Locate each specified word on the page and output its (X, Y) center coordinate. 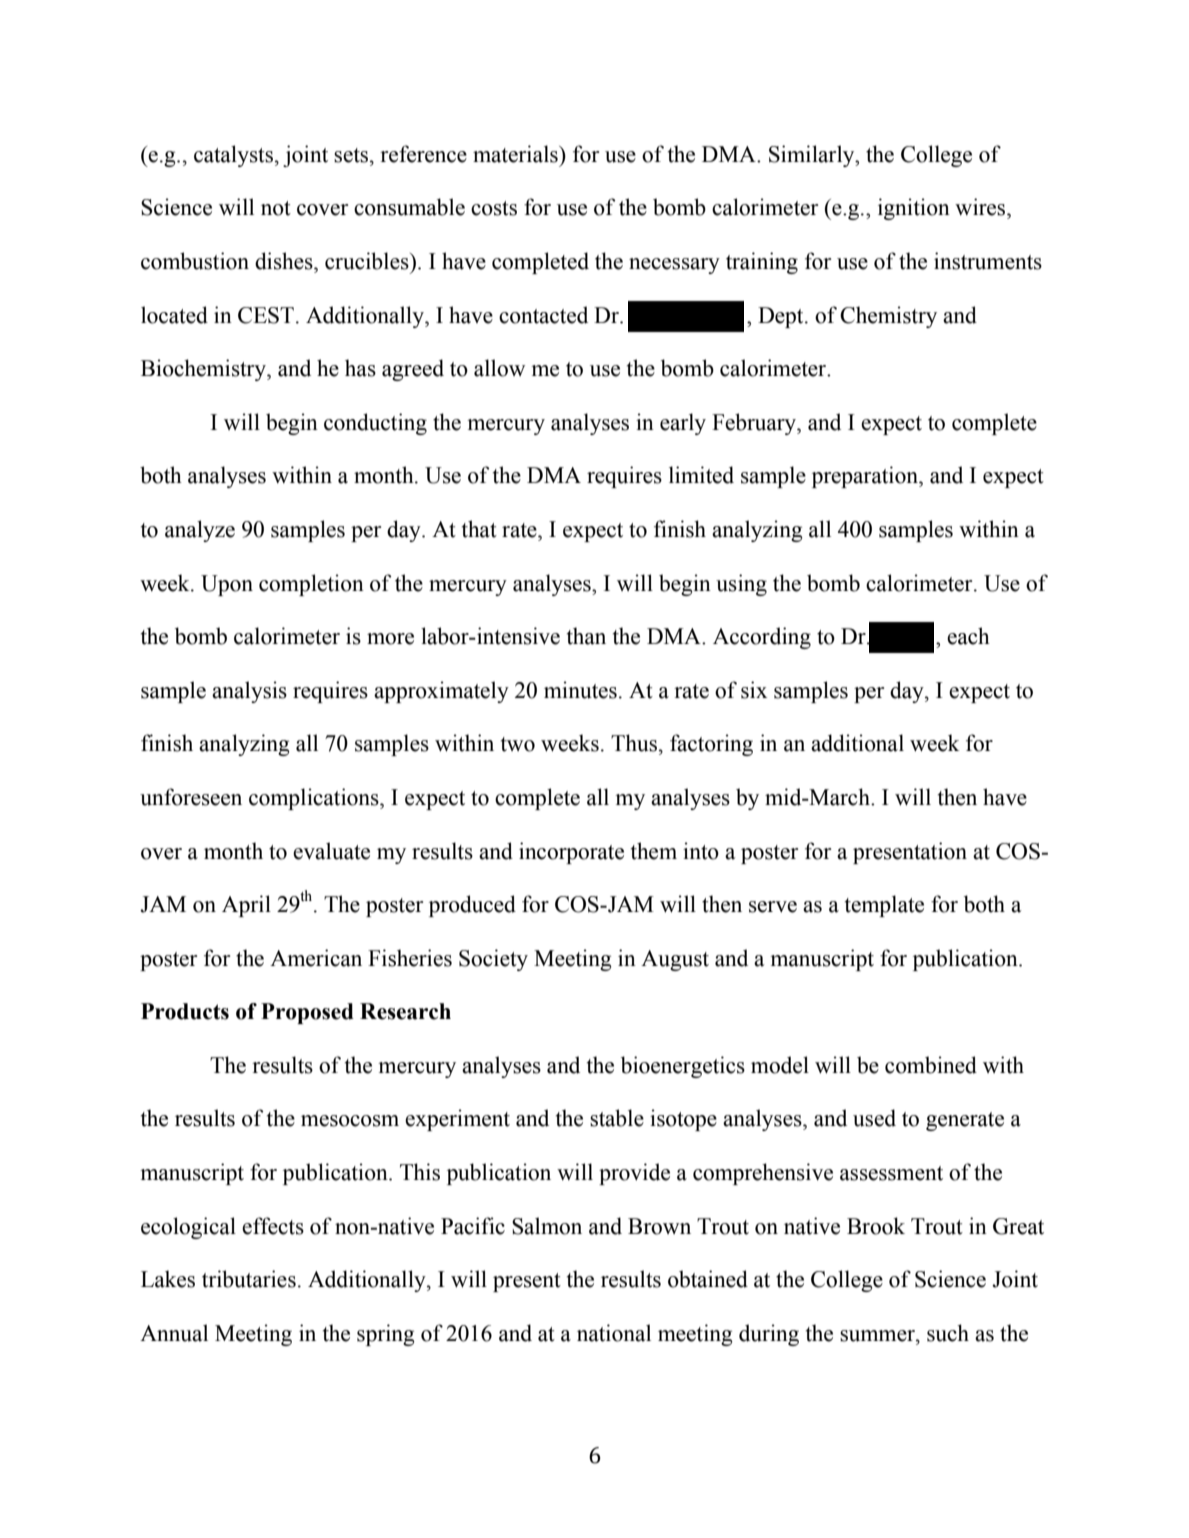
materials (516, 154)
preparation (866, 477)
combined (931, 1065)
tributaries (249, 1279)
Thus (634, 743)
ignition (914, 209)
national (614, 1333)
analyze (200, 531)
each (968, 636)
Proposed (307, 1013)
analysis (249, 692)
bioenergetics (683, 1067)
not (276, 208)
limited (701, 475)
